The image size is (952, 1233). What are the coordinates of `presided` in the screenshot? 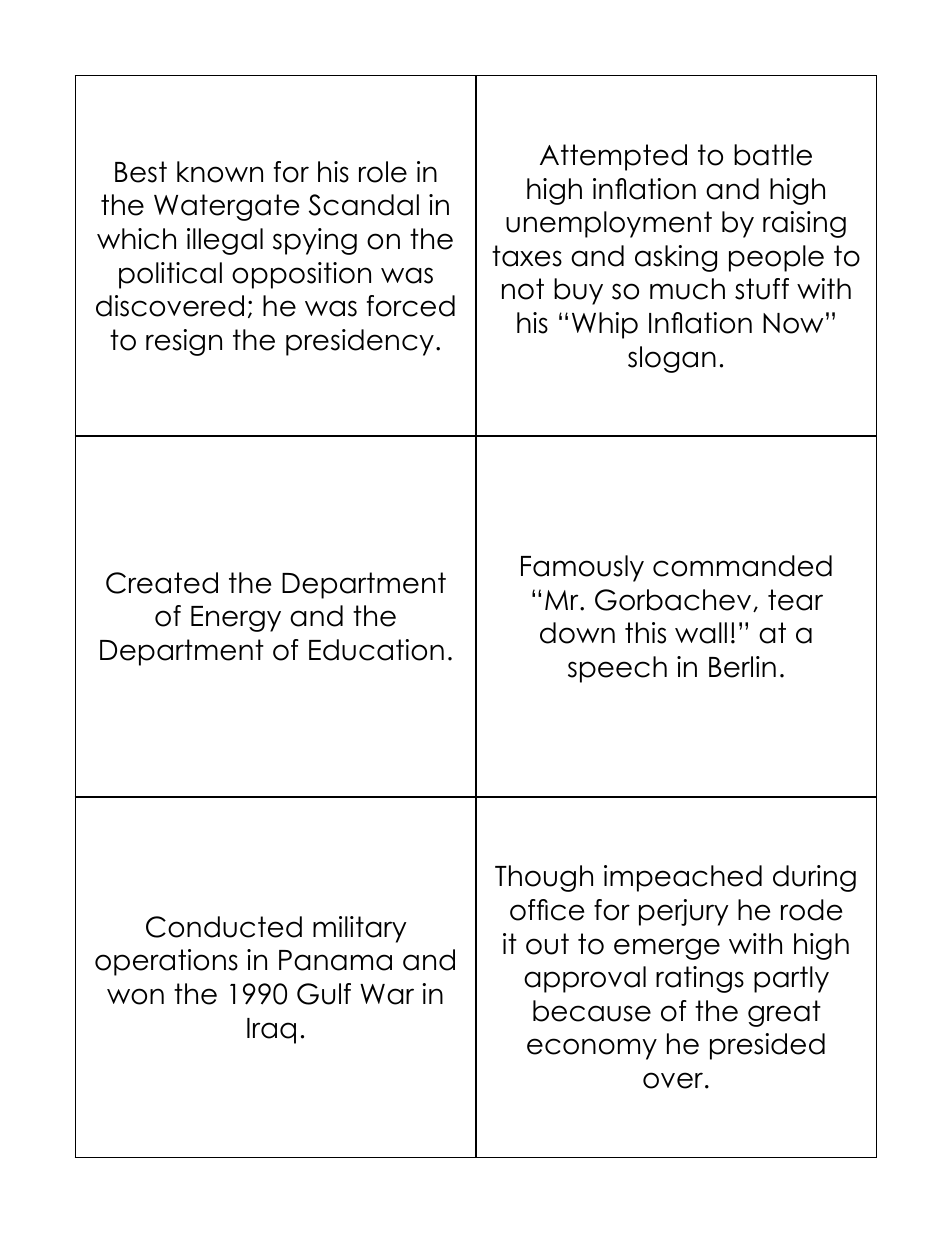 It's located at (767, 1046).
